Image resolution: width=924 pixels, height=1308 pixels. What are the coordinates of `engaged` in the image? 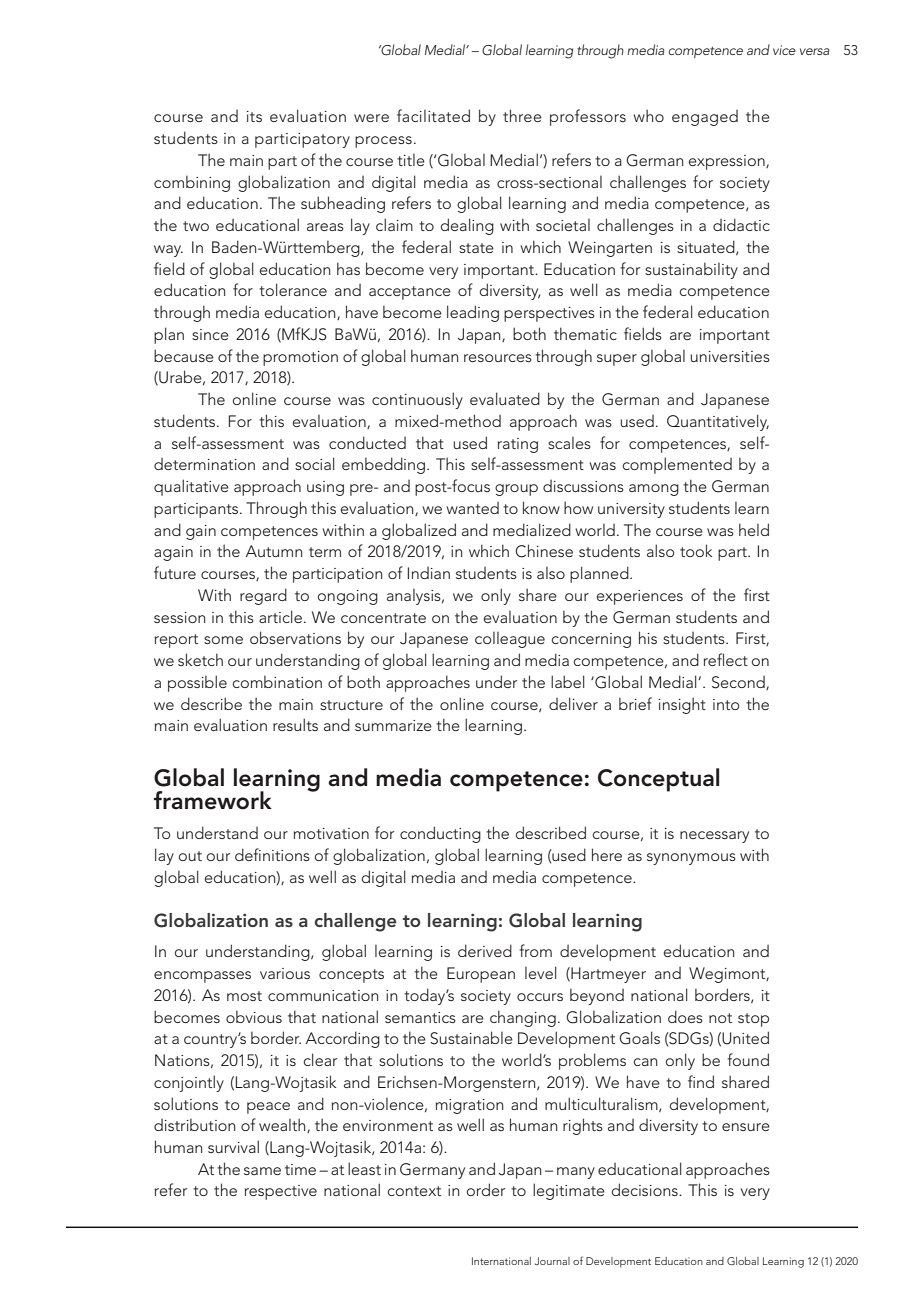 It's located at (705, 118).
